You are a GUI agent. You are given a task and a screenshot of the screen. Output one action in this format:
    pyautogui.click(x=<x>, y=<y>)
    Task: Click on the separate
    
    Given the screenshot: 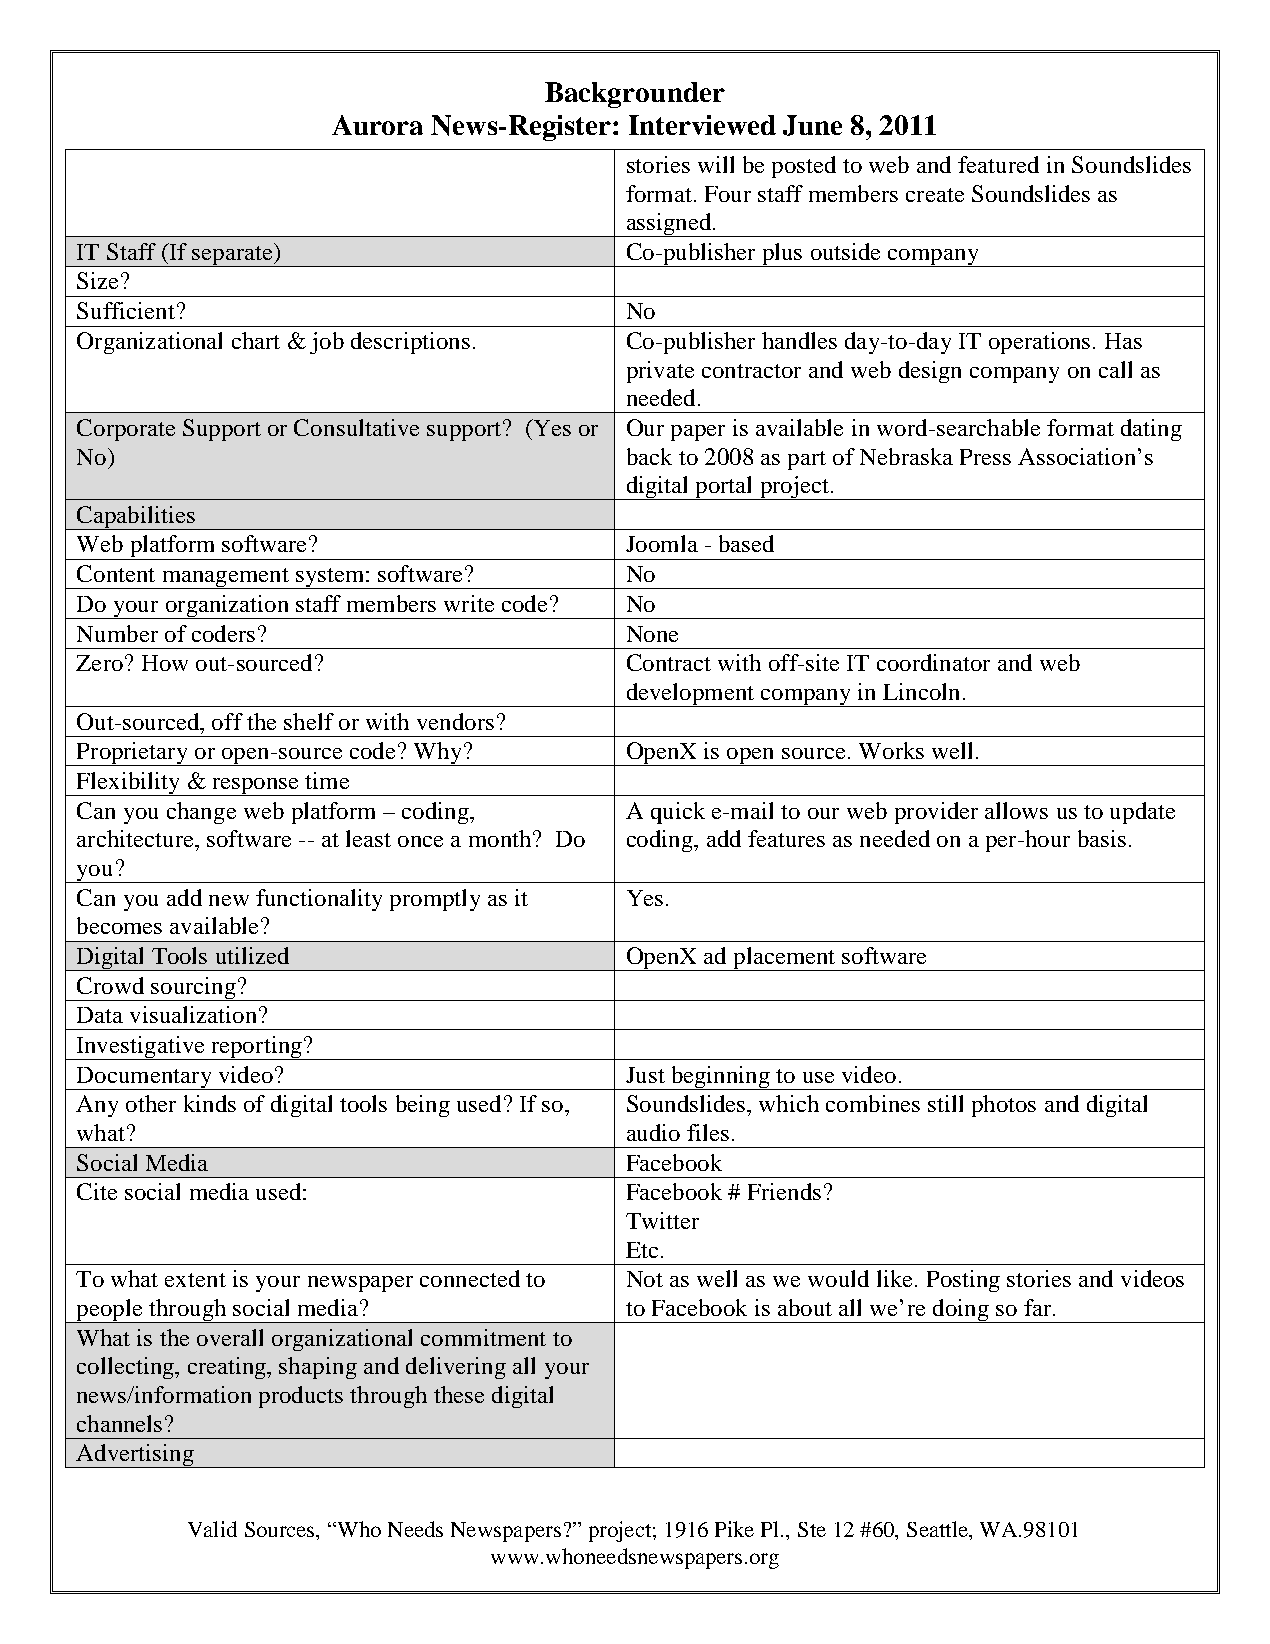 What is the action you would take?
    pyautogui.click(x=233, y=255)
